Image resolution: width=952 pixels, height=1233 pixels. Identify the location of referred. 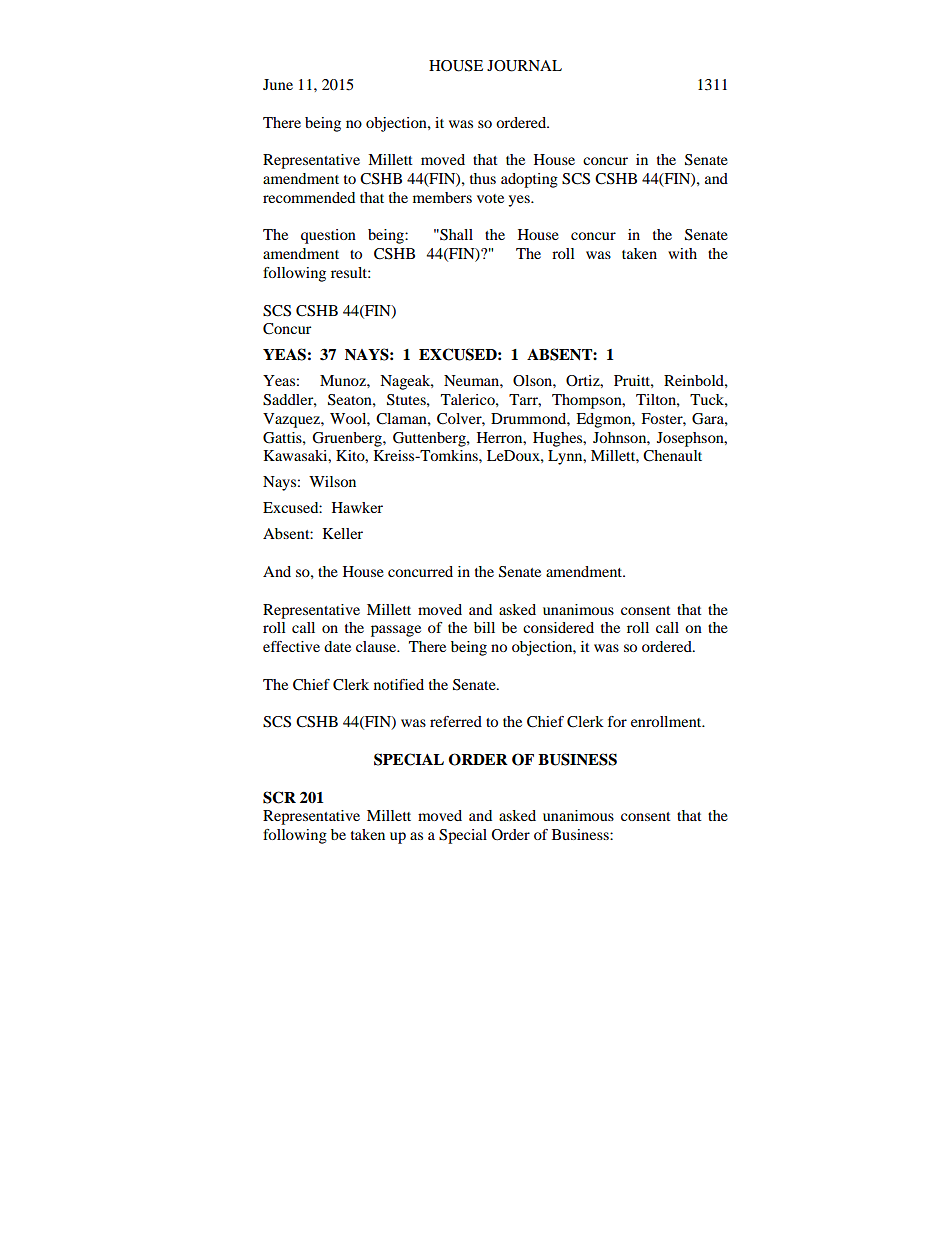
(456, 721).
